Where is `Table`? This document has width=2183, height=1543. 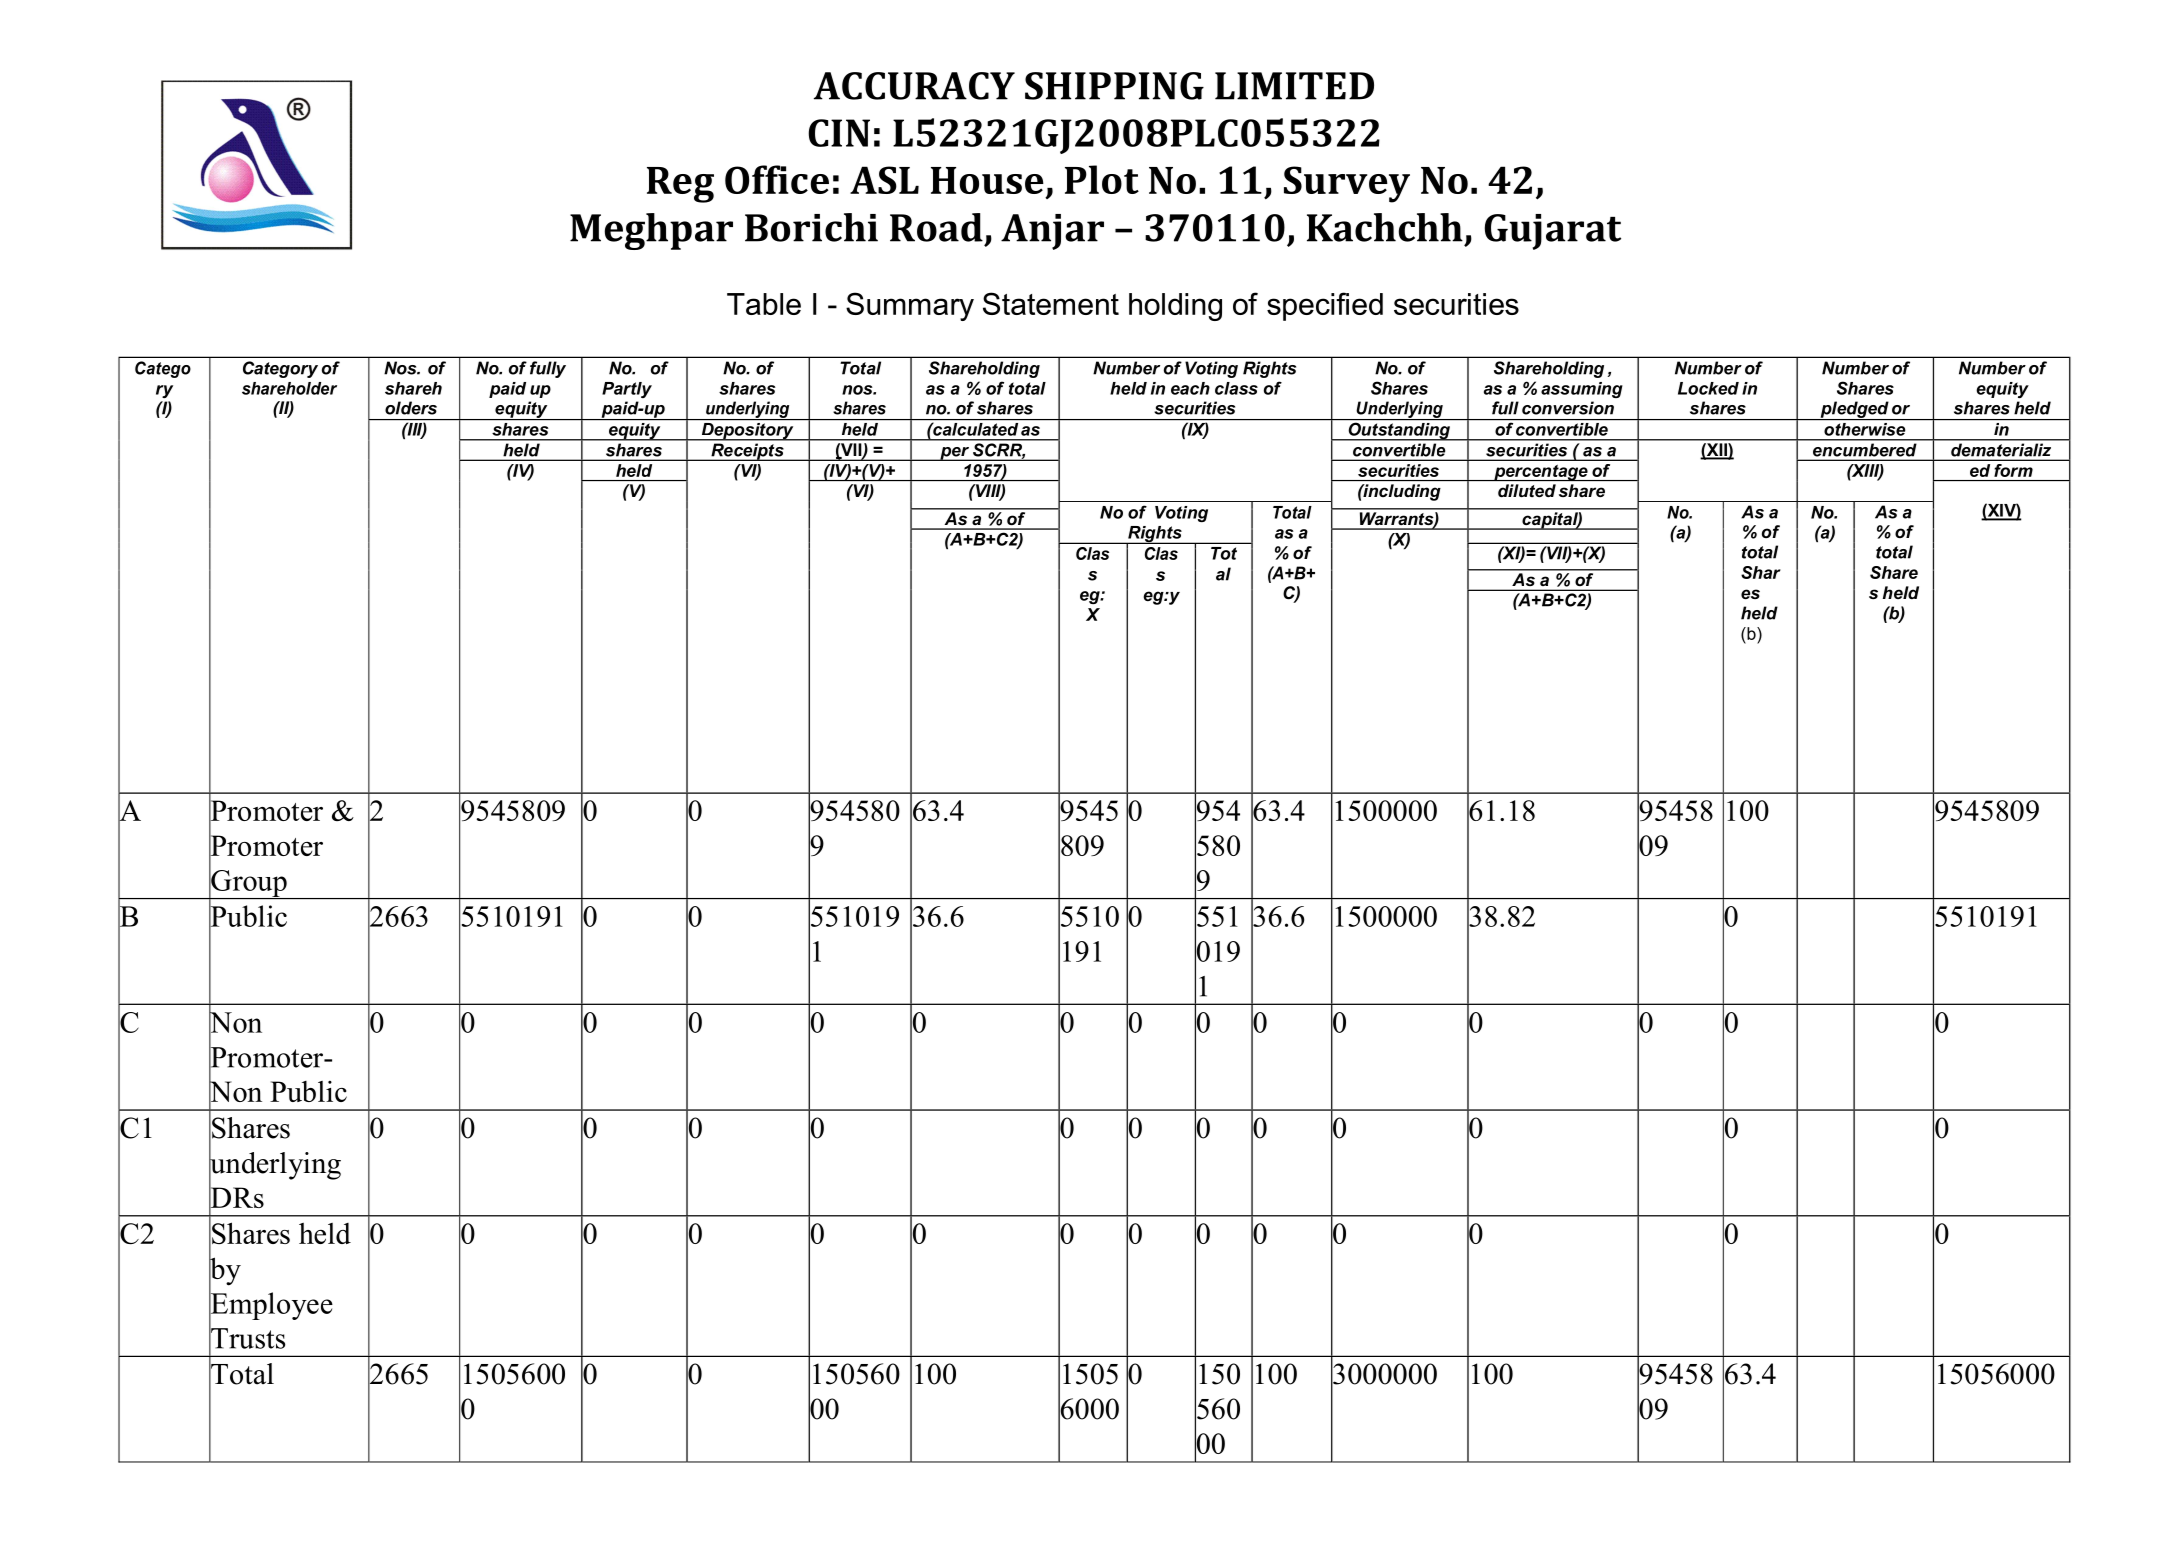
Table is located at coordinates (764, 304).
